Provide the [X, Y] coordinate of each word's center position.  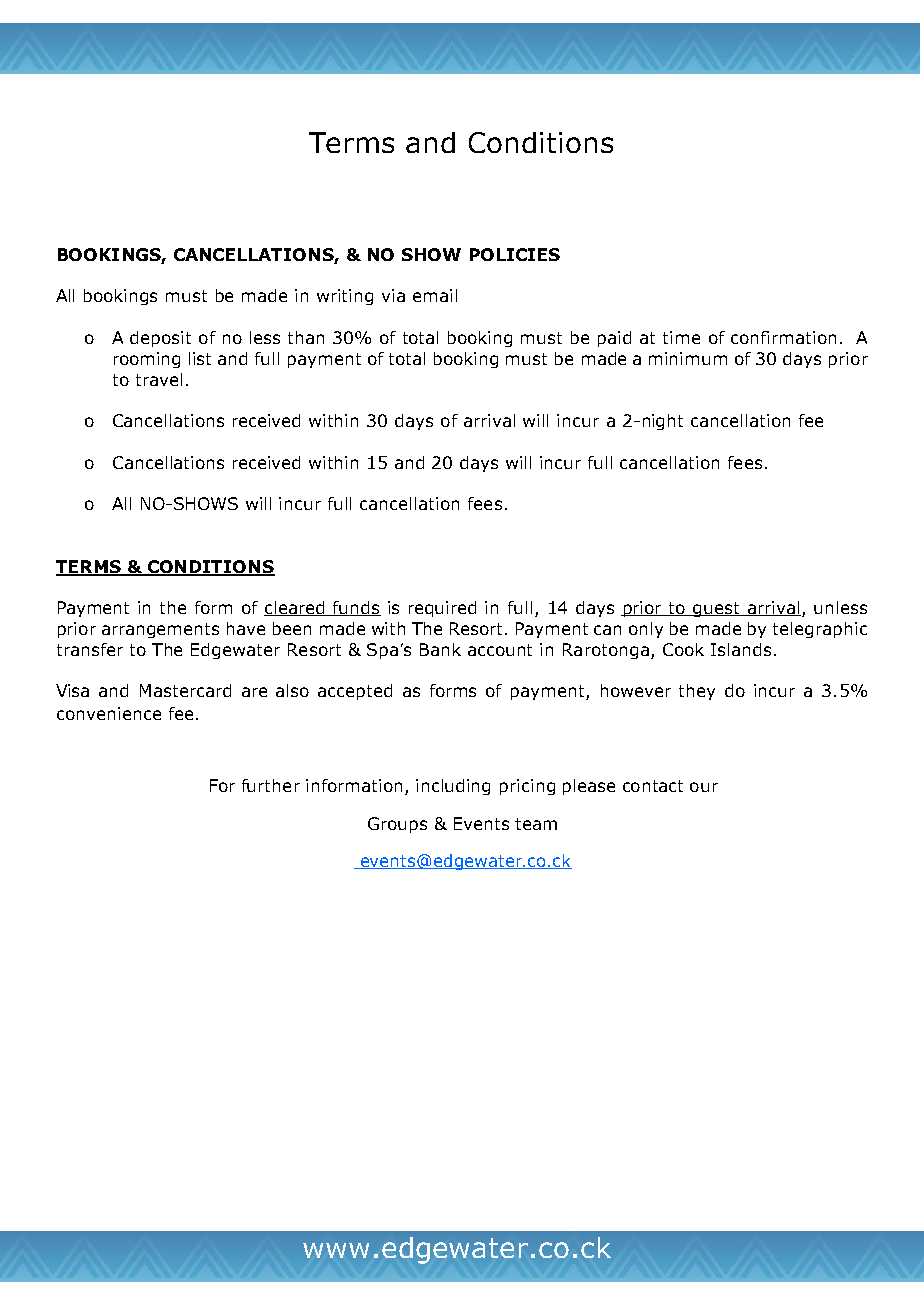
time [681, 337]
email [435, 295]
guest [716, 609]
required [442, 609]
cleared [295, 608]
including [453, 787]
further [271, 785]
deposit [160, 339]
